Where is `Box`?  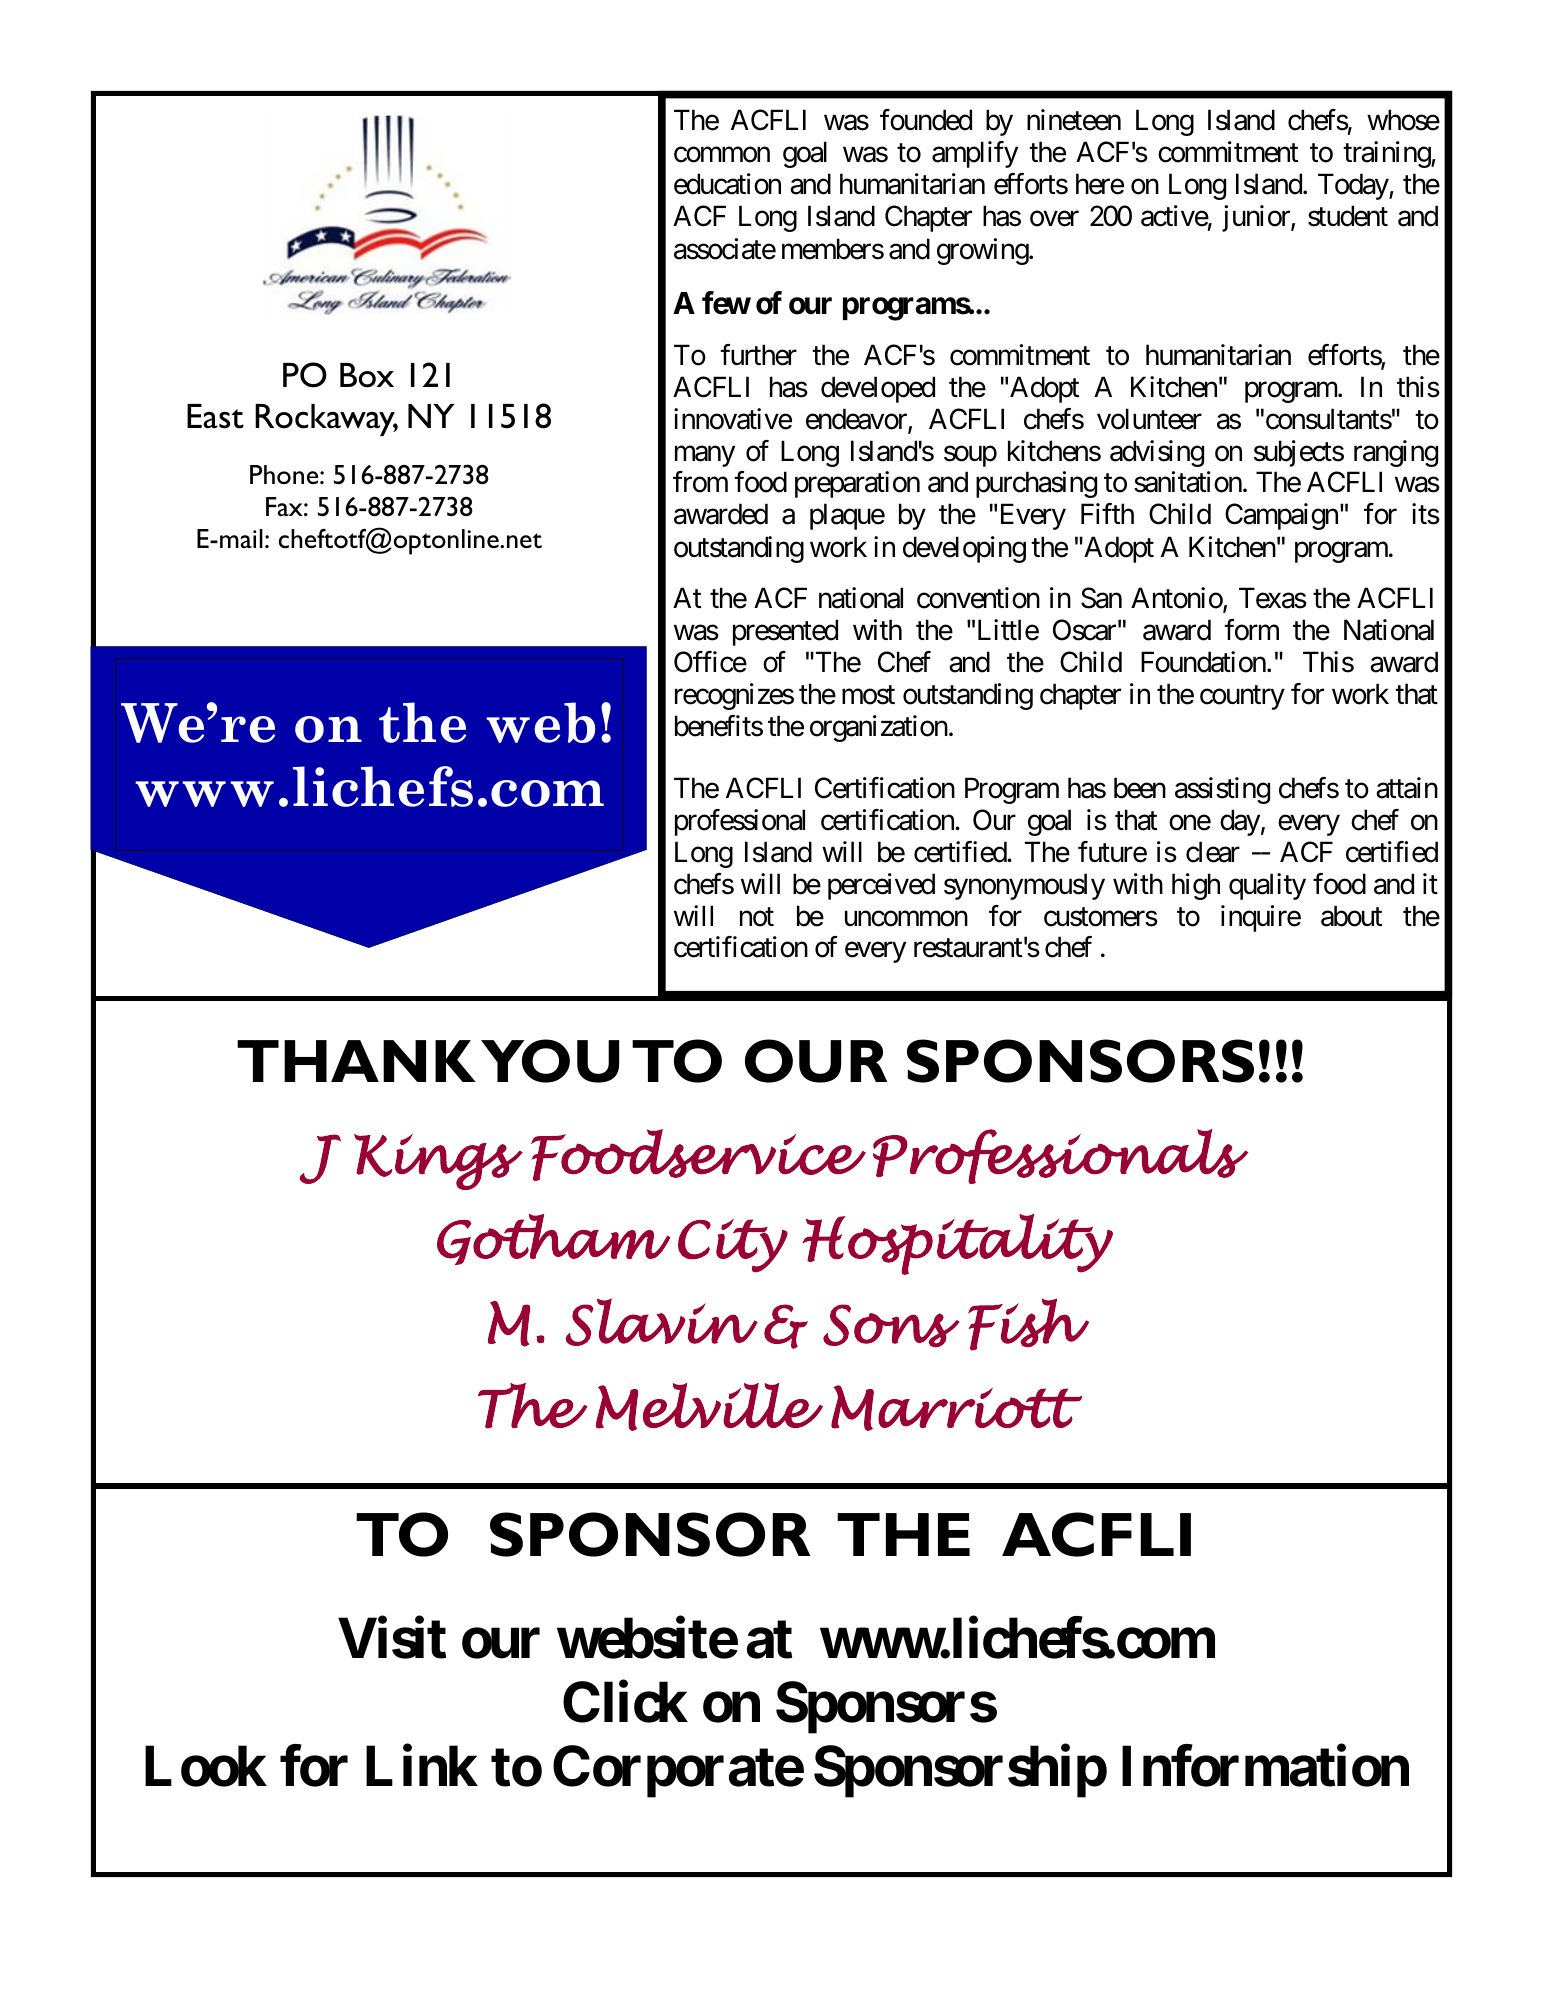 Box is located at coordinates (367, 375).
